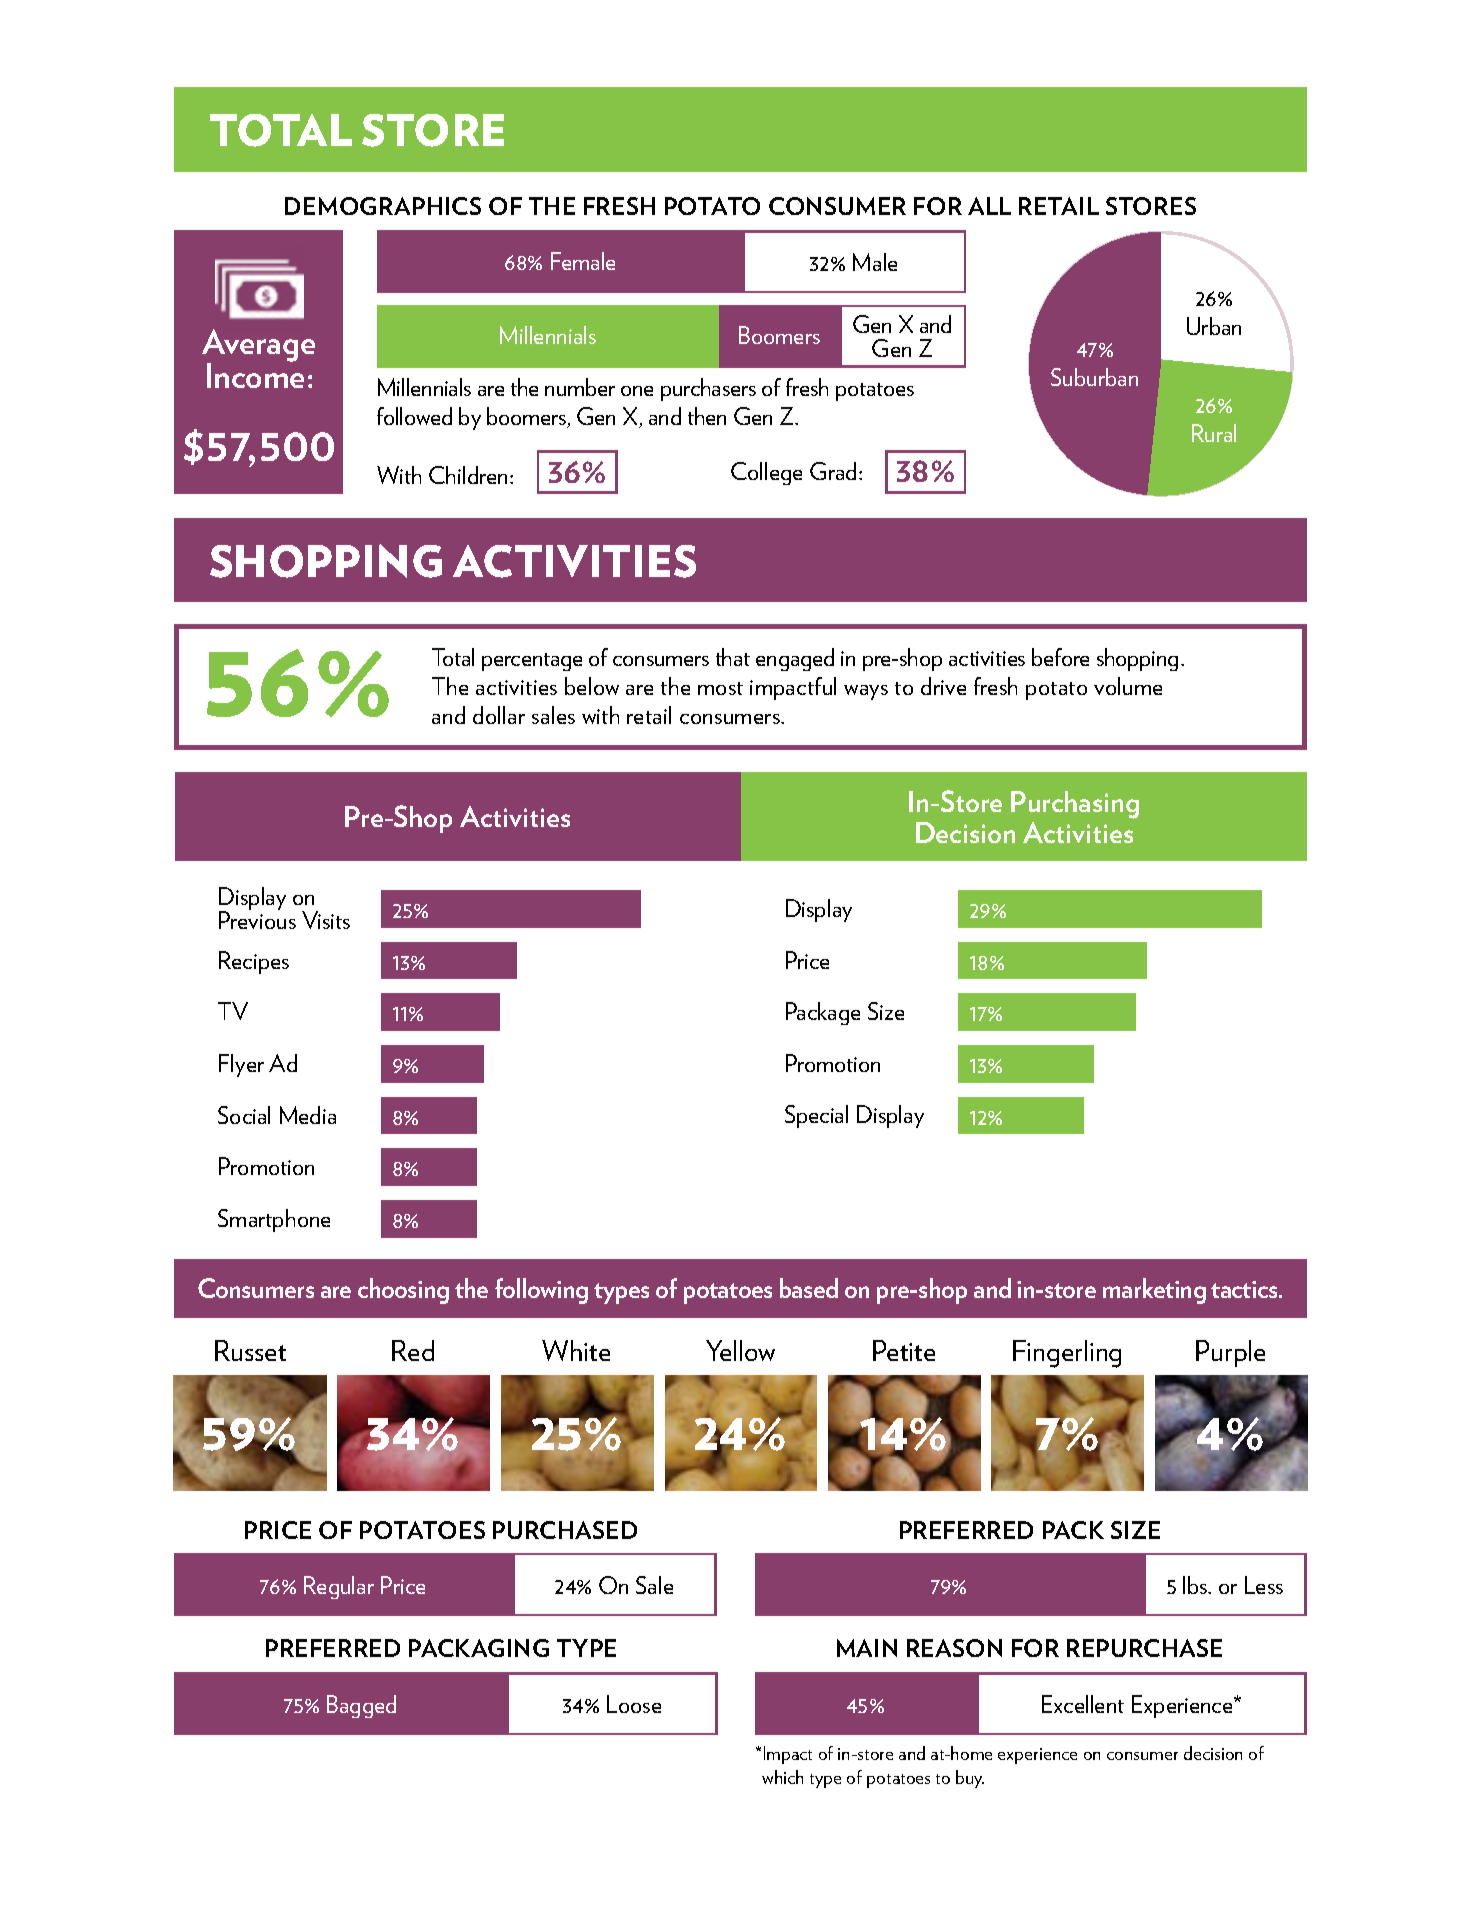 The image size is (1481, 1917). Describe the element at coordinates (1154, 1291) in the document. I see `marketing` at that location.
